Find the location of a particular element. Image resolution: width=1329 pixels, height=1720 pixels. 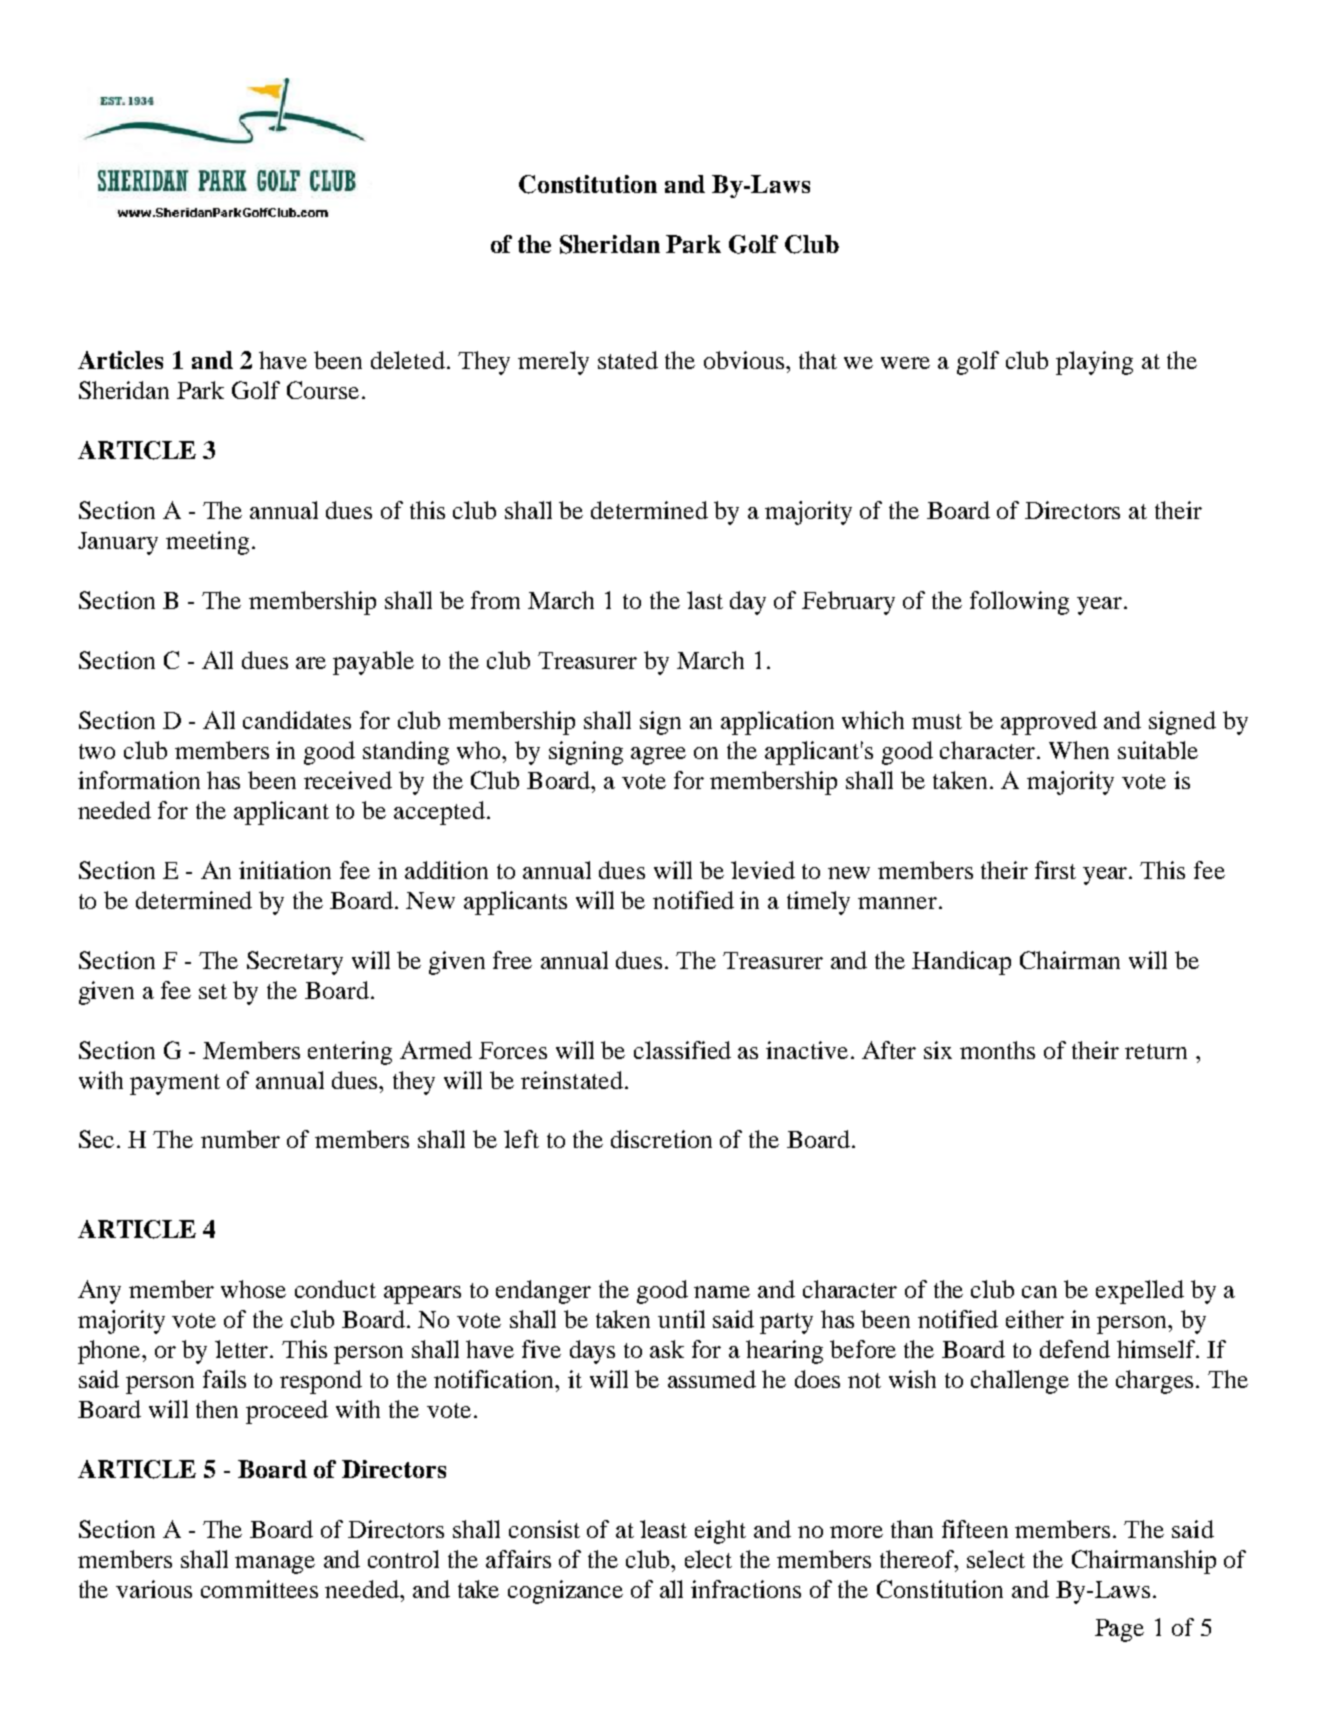

merely is located at coordinates (553, 363).
